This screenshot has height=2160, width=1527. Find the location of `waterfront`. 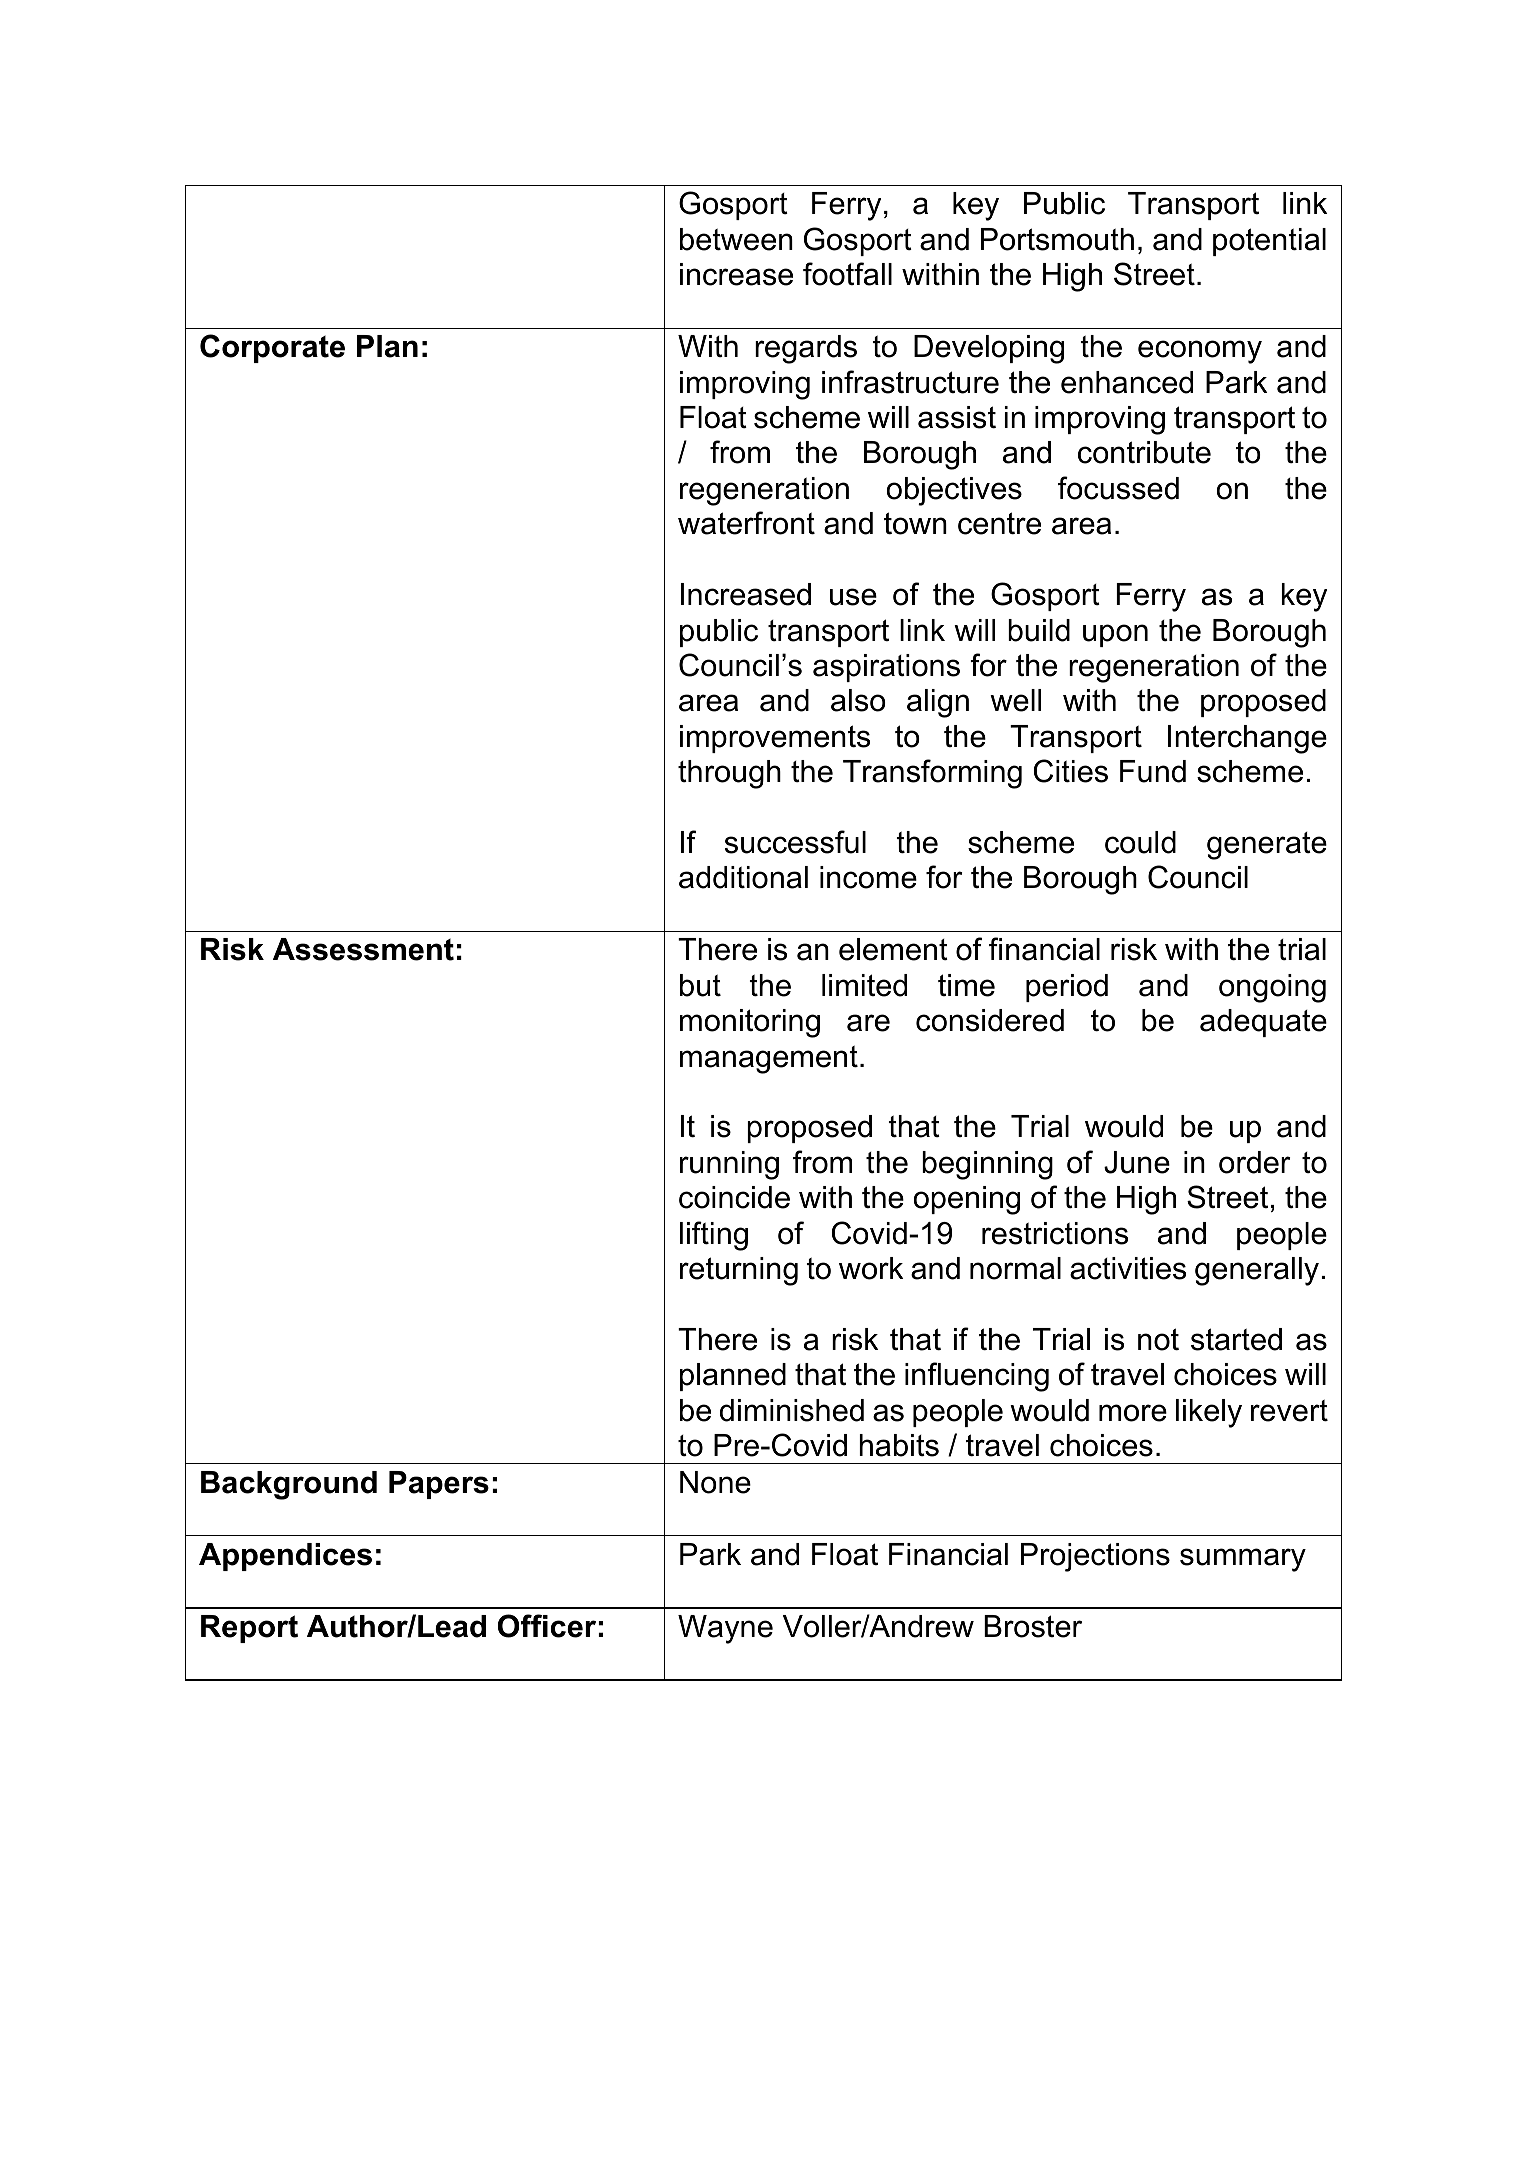

waterfront is located at coordinates (746, 523).
